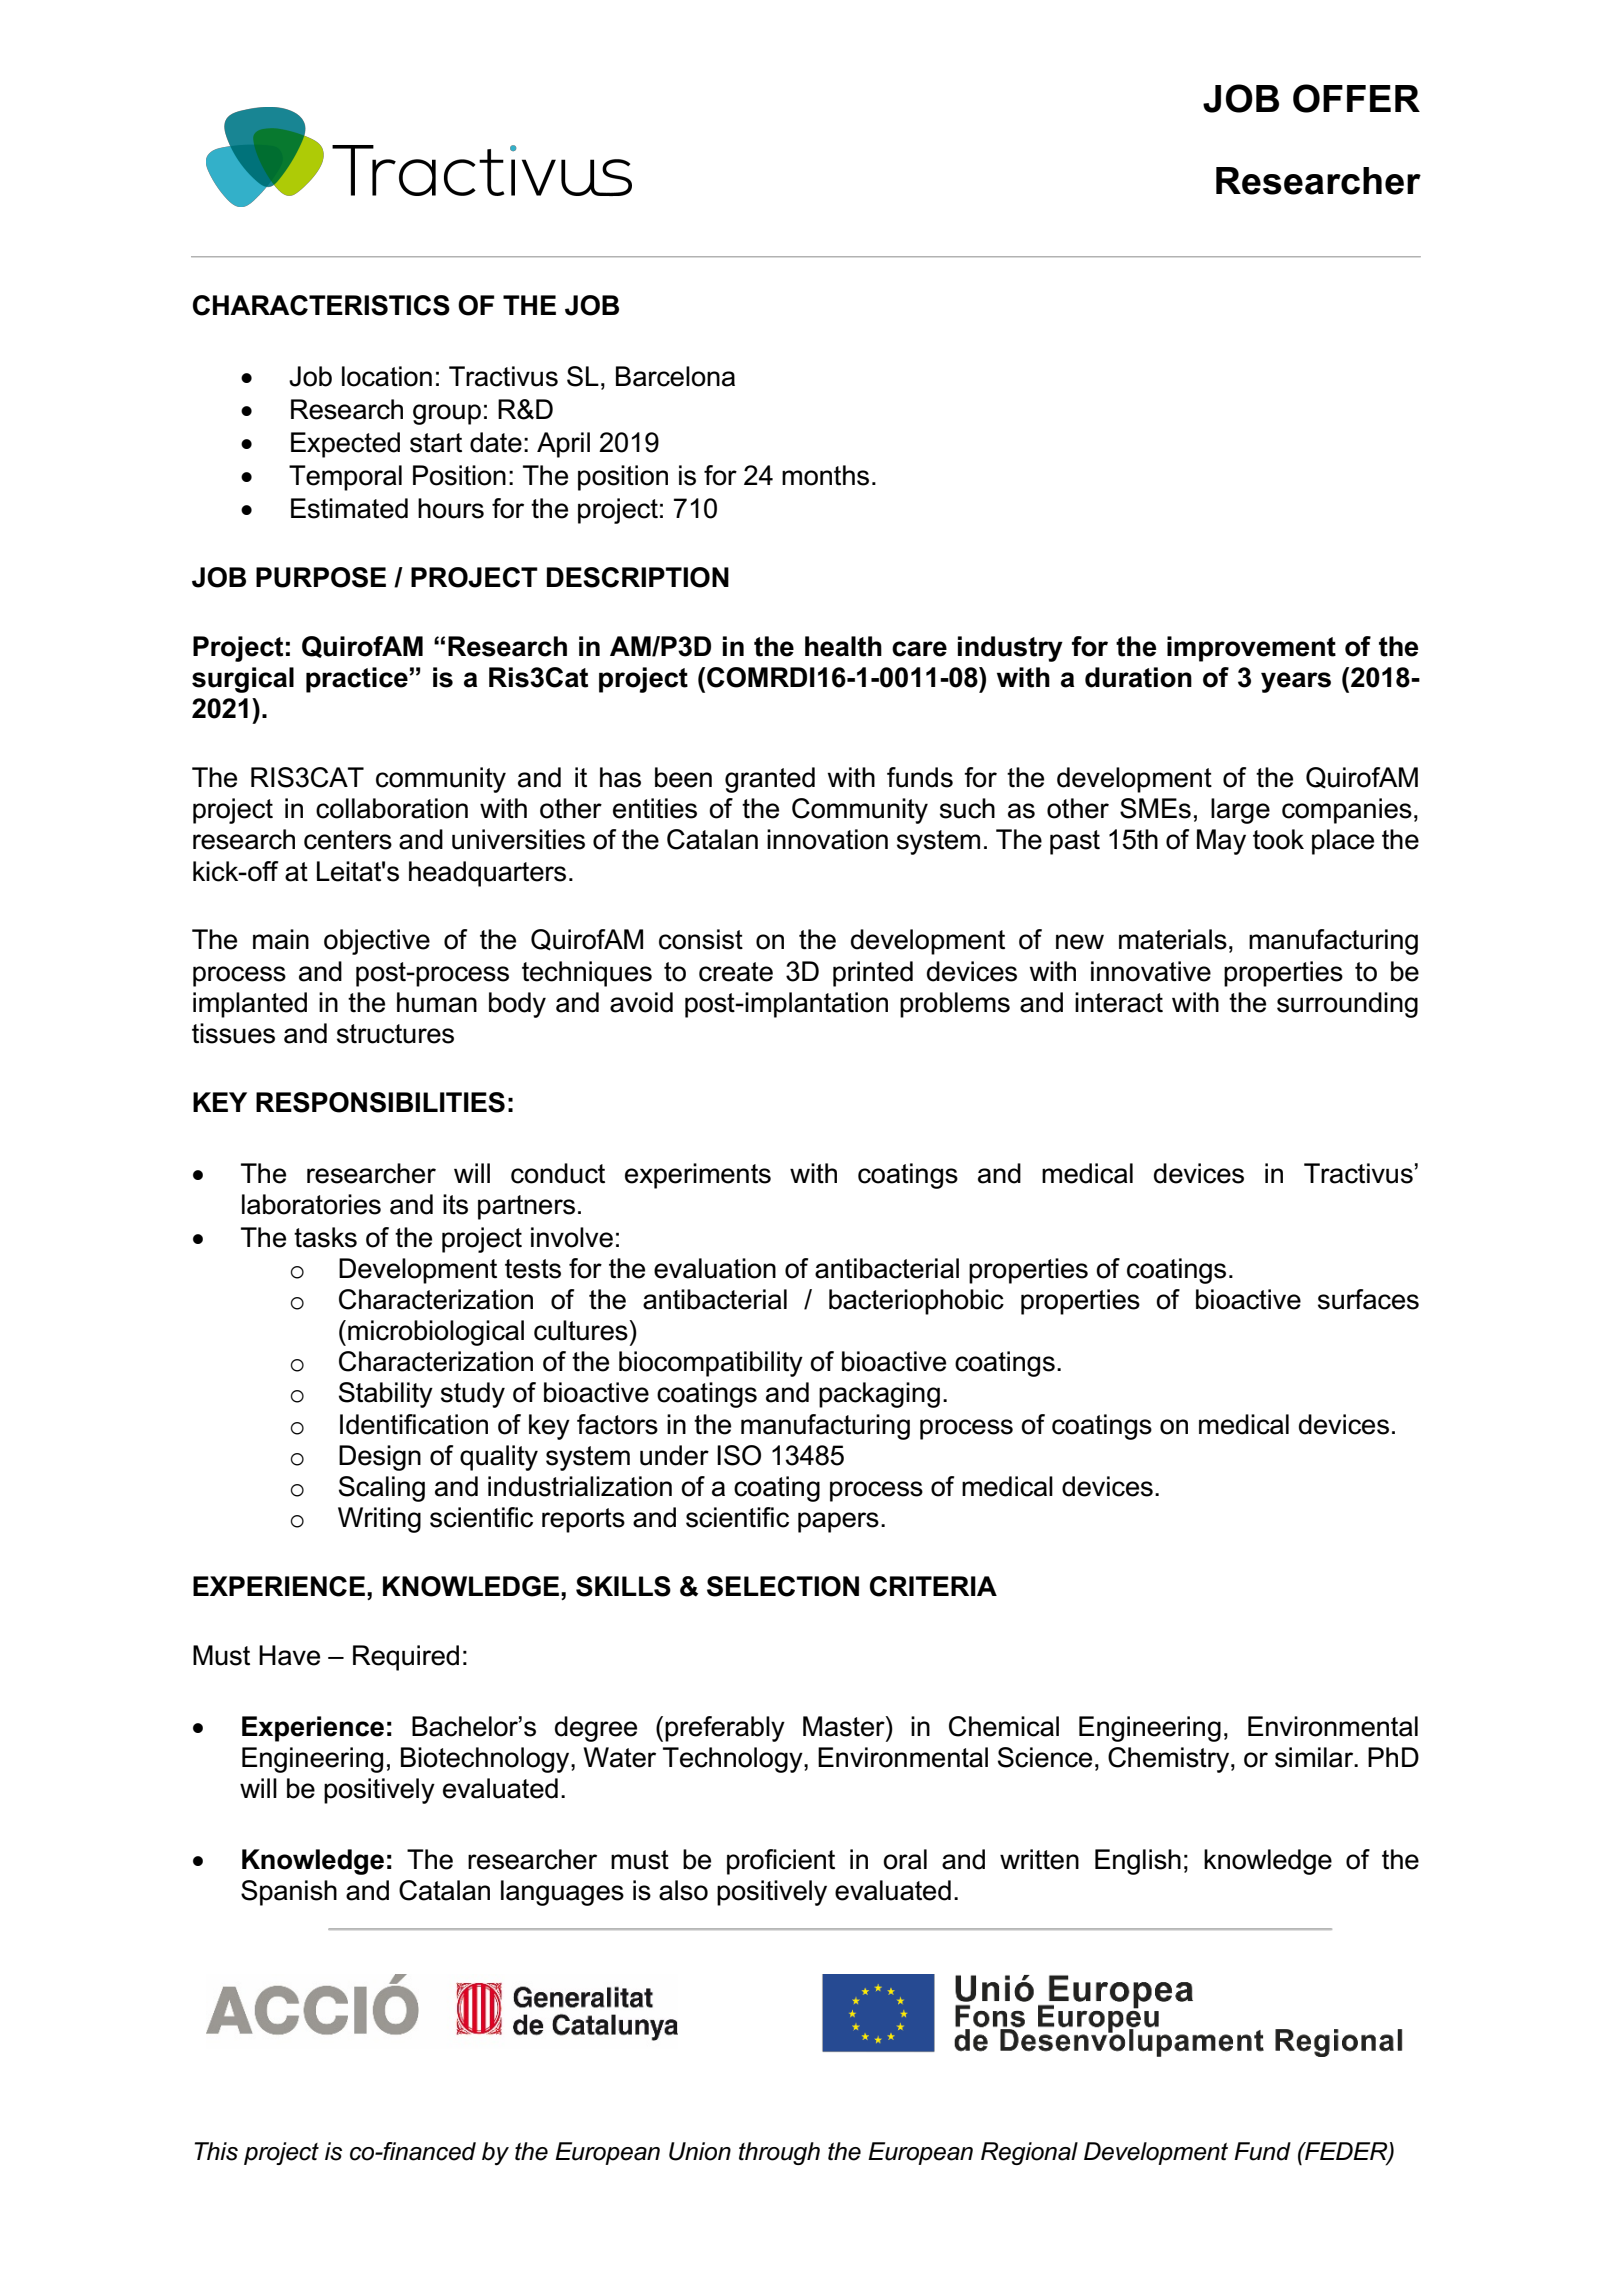 This document has height=2280, width=1611. I want to click on Design, so click(380, 1458).
